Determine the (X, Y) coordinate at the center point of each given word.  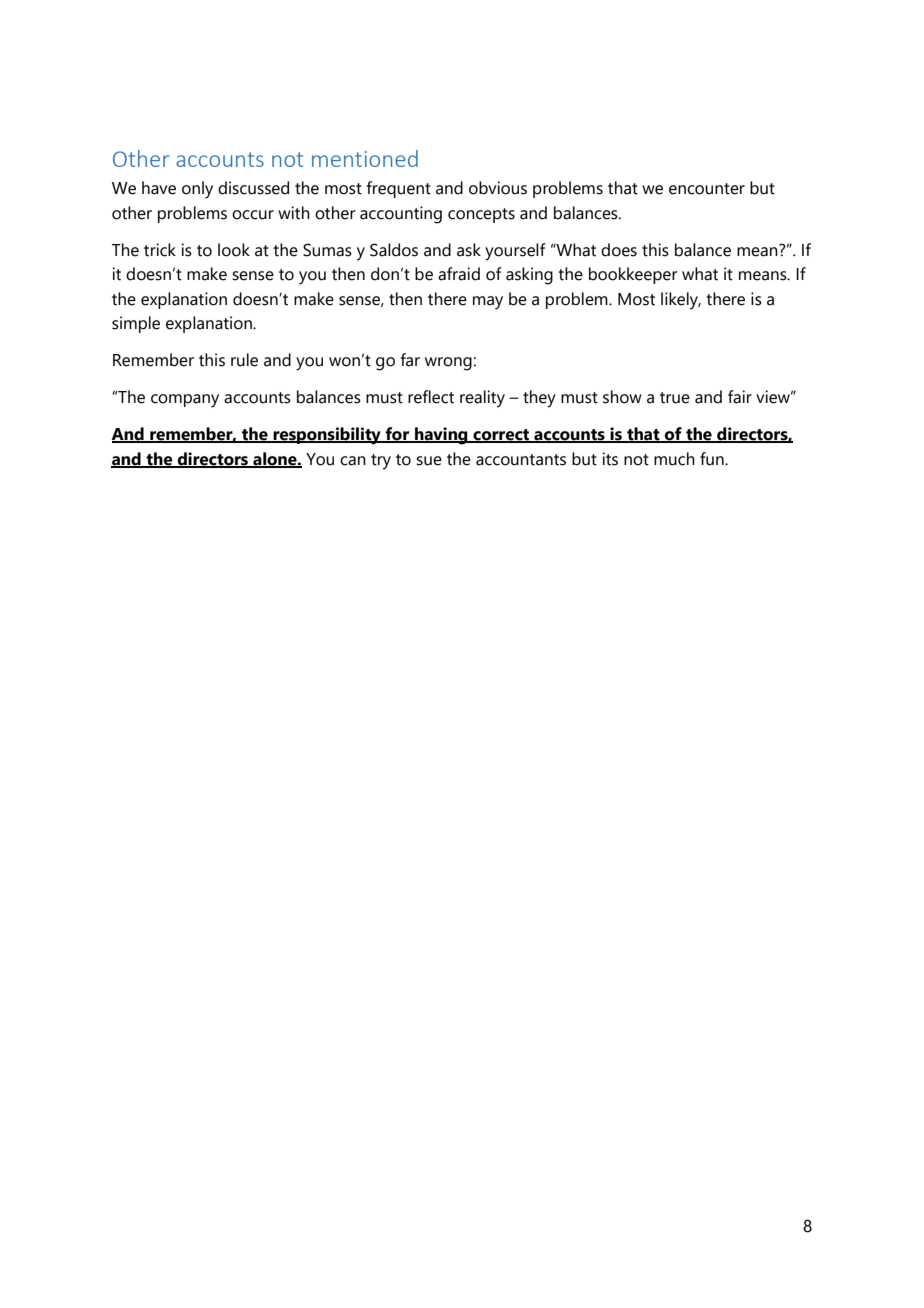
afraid (459, 274)
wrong (448, 364)
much (674, 459)
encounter (707, 189)
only (197, 190)
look (234, 250)
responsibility (327, 436)
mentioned (365, 158)
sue (429, 461)
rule (244, 360)
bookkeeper (633, 275)
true (675, 398)
